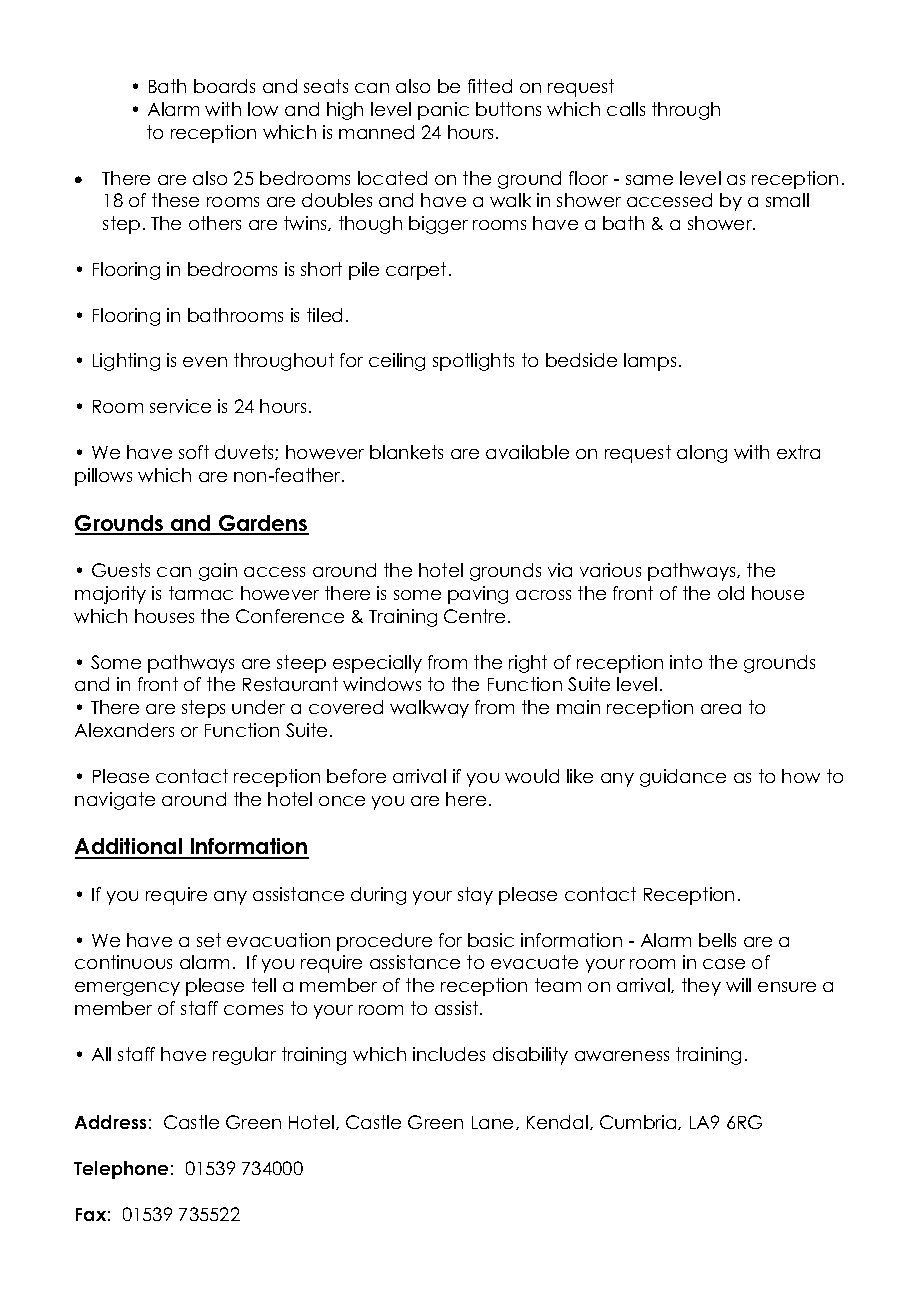 The image size is (924, 1308). Describe the element at coordinates (731, 593) in the page. I see `old` at that location.
